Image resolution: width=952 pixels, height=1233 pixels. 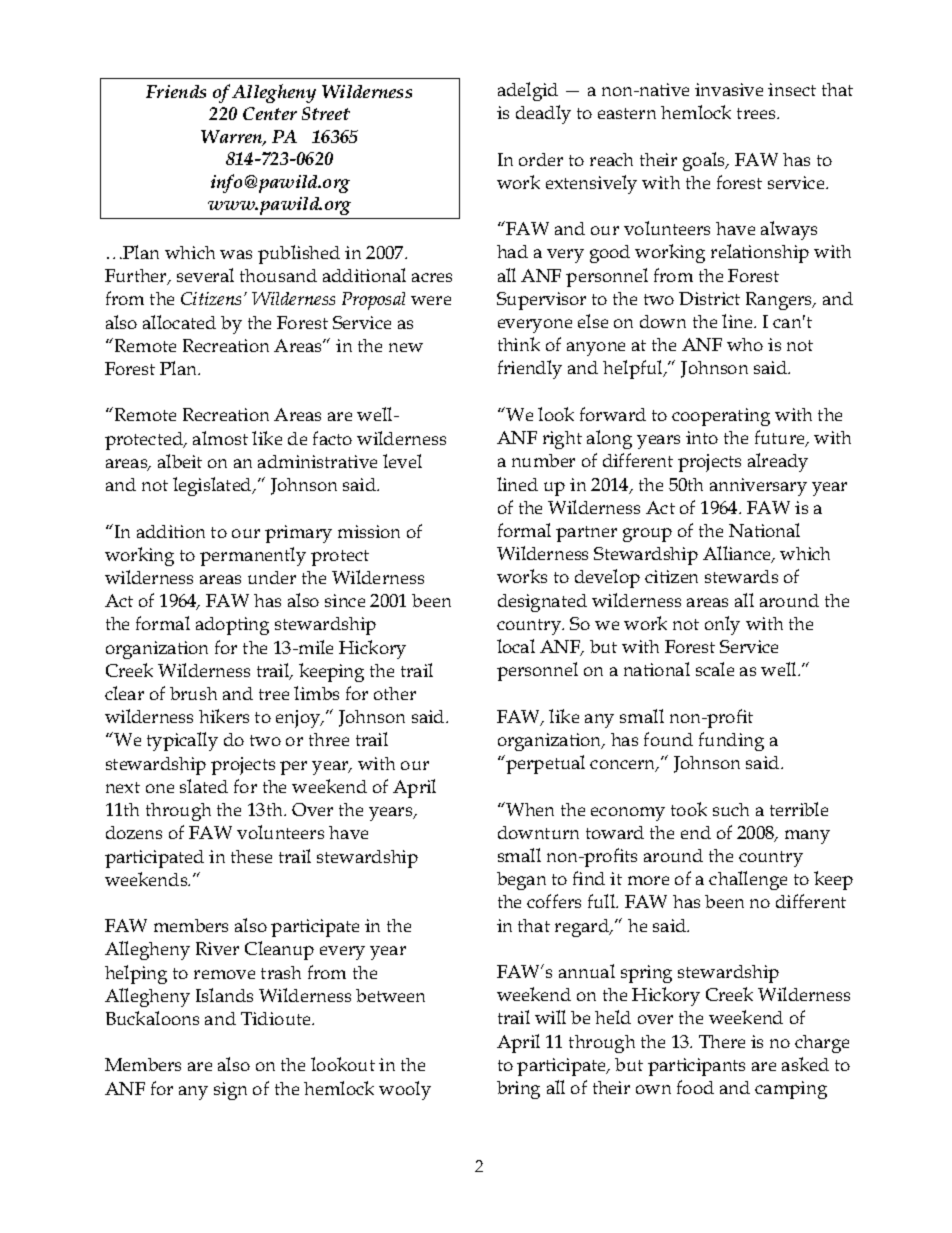 I want to click on local, so click(x=516, y=646).
